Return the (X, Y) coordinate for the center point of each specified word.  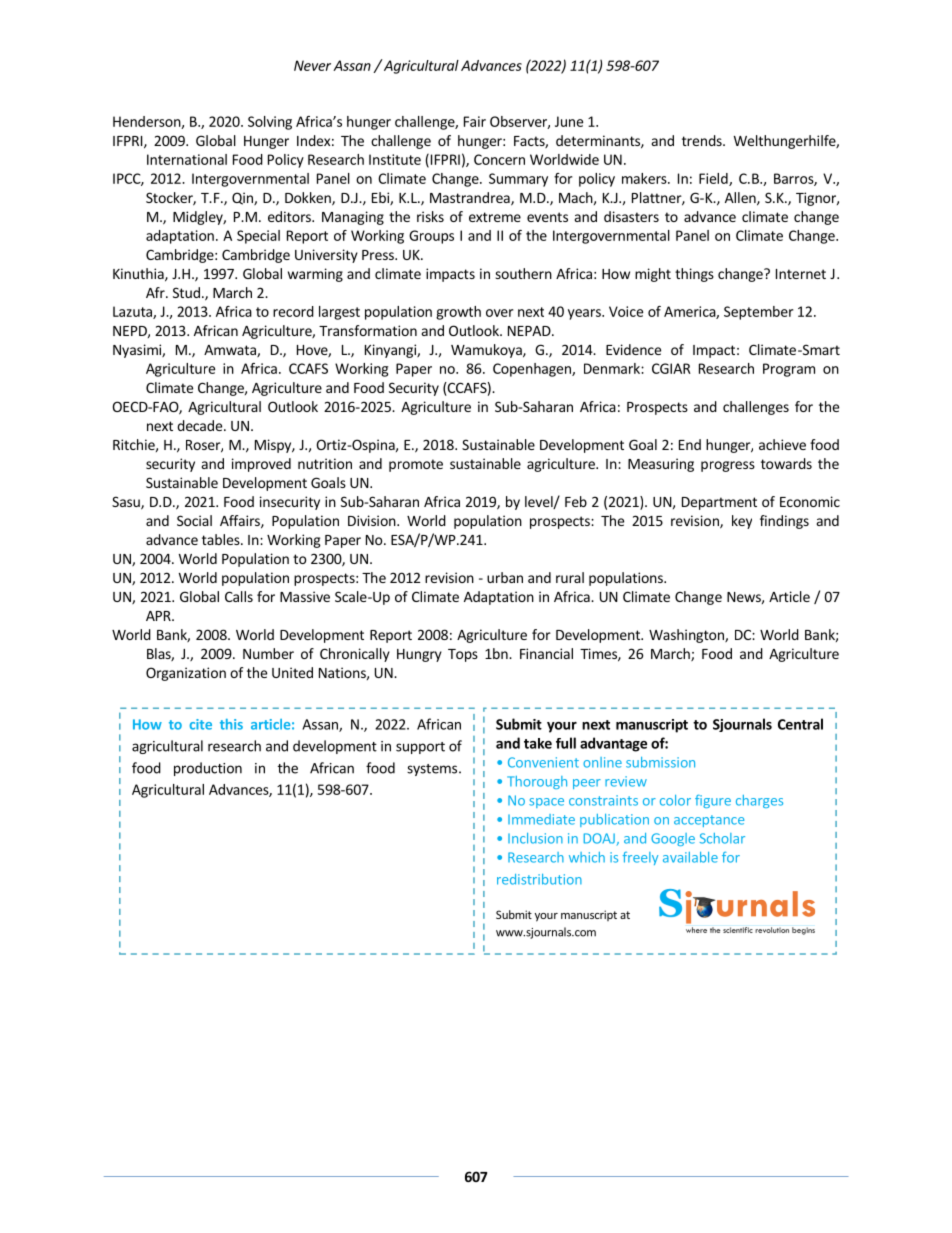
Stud (186, 292)
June (569, 121)
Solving (270, 123)
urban (505, 577)
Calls (239, 596)
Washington (687, 636)
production (208, 769)
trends (703, 140)
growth (458, 313)
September (758, 313)
